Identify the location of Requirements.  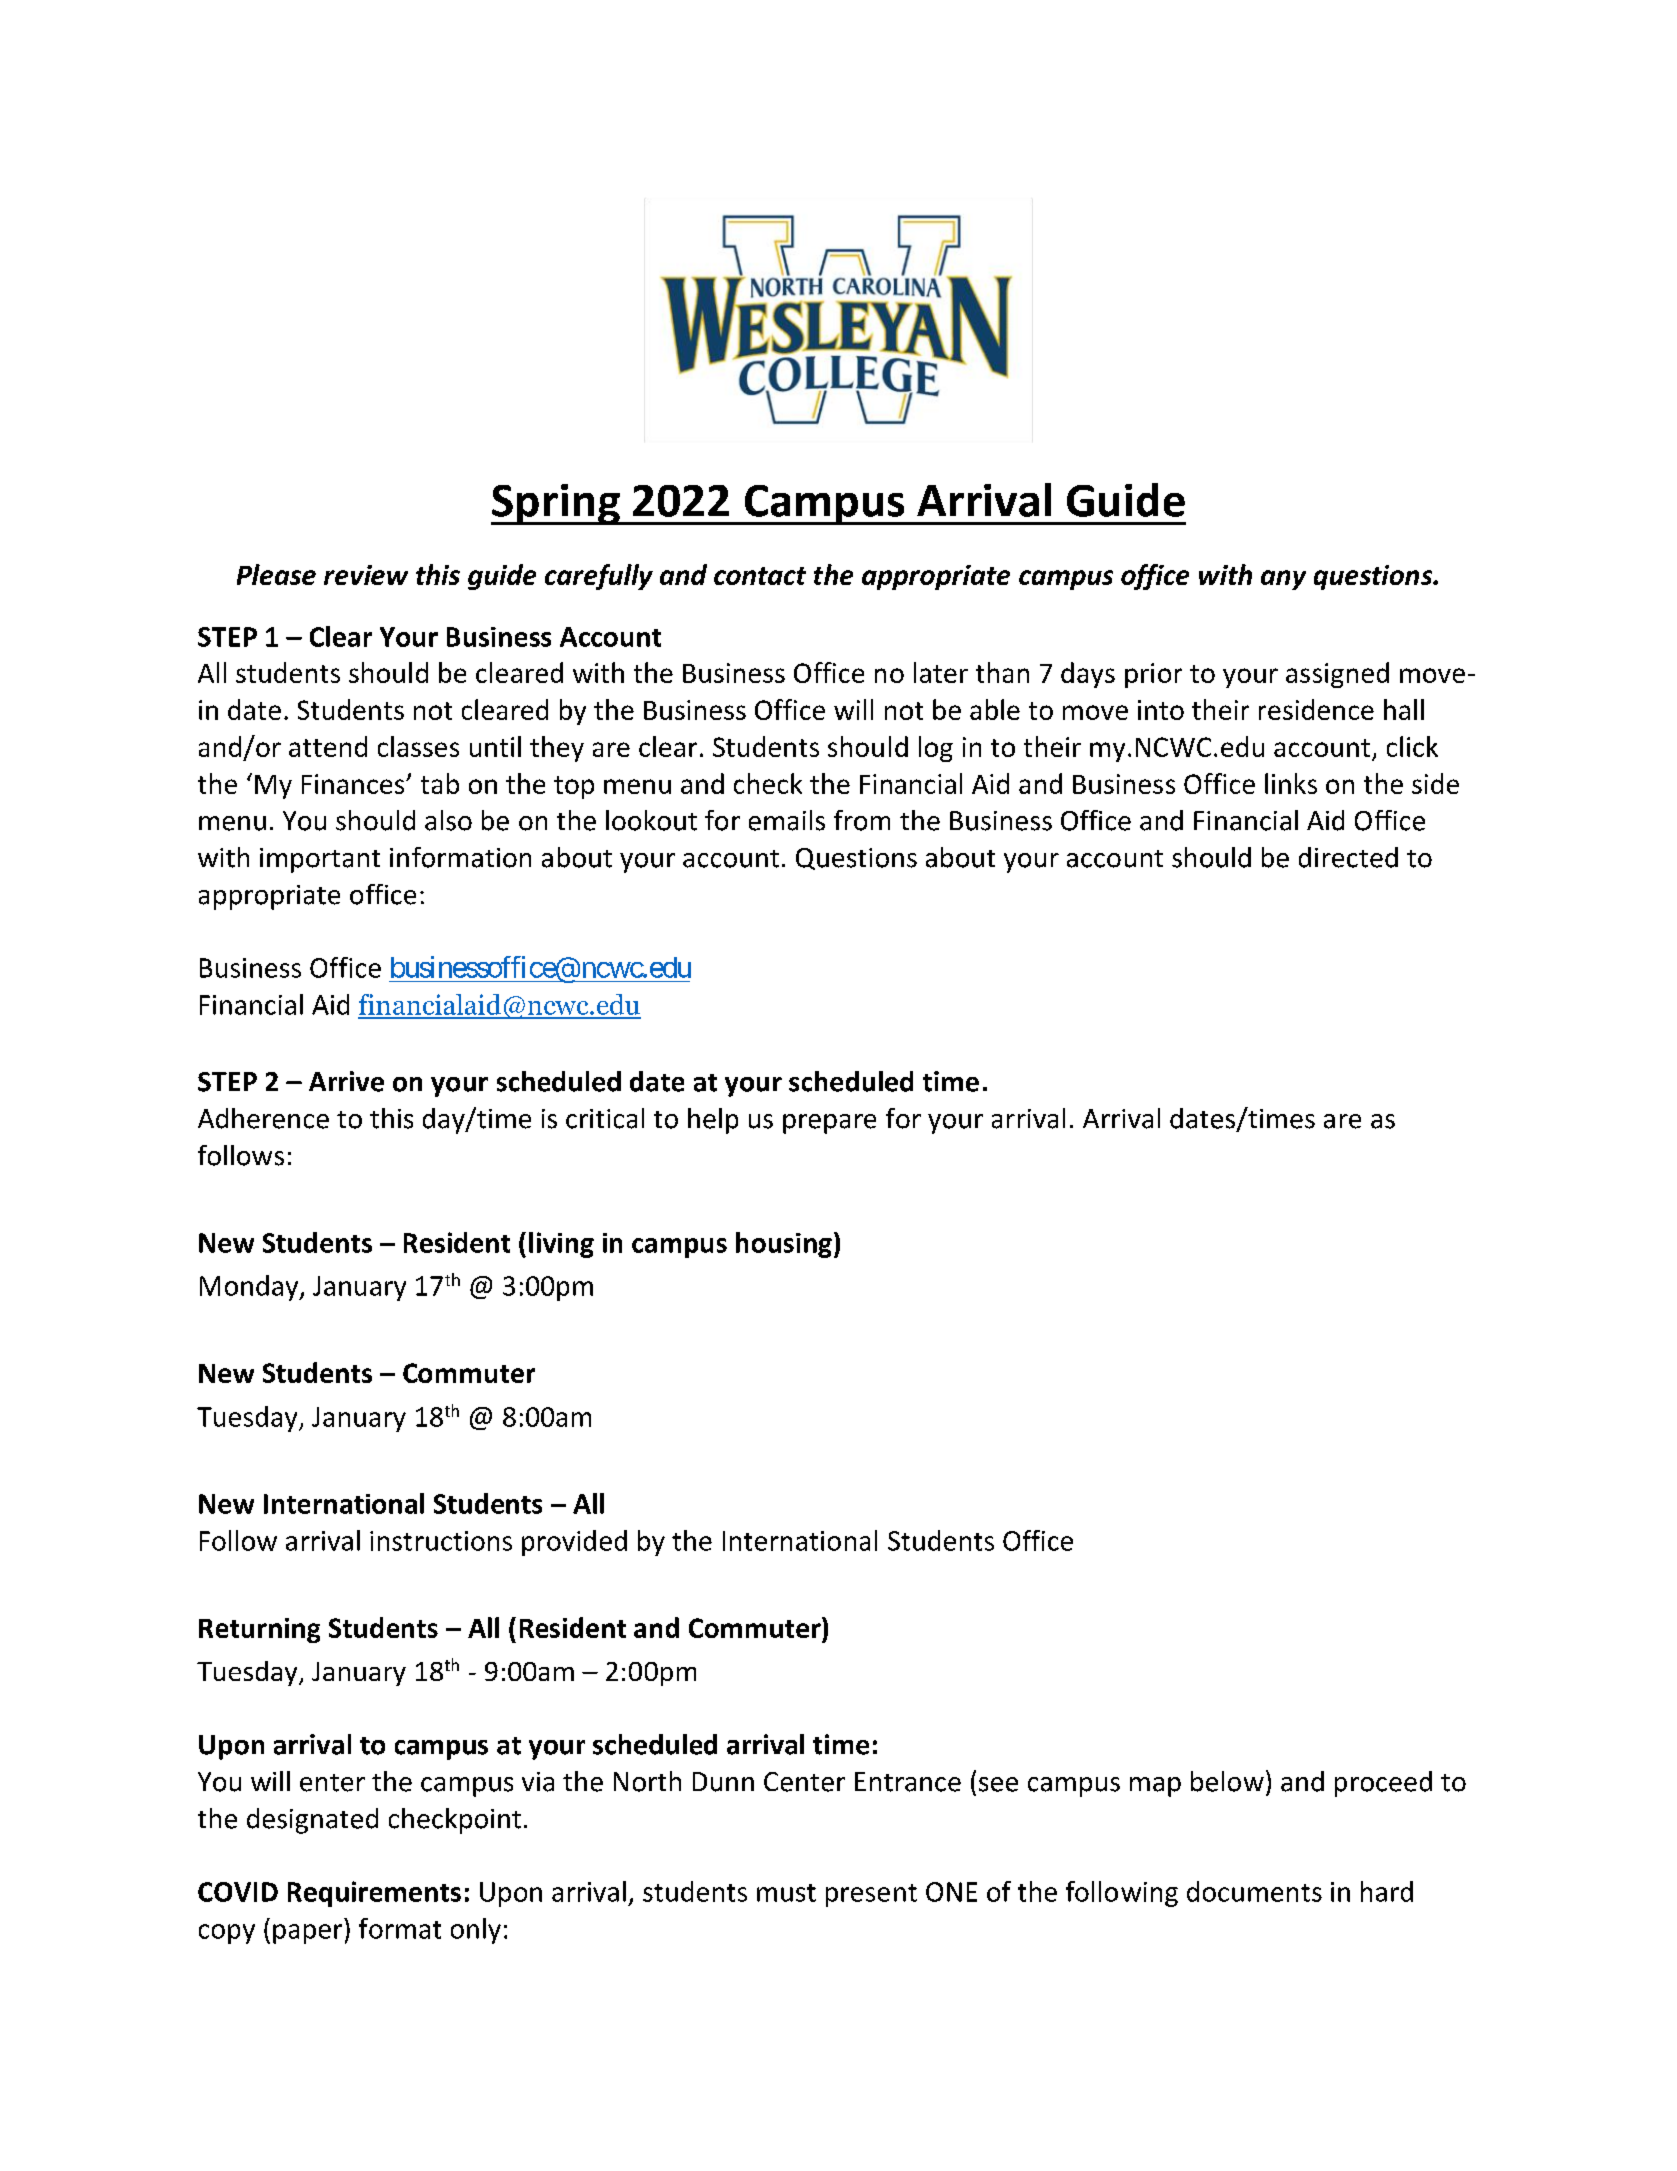
(374, 1894).
